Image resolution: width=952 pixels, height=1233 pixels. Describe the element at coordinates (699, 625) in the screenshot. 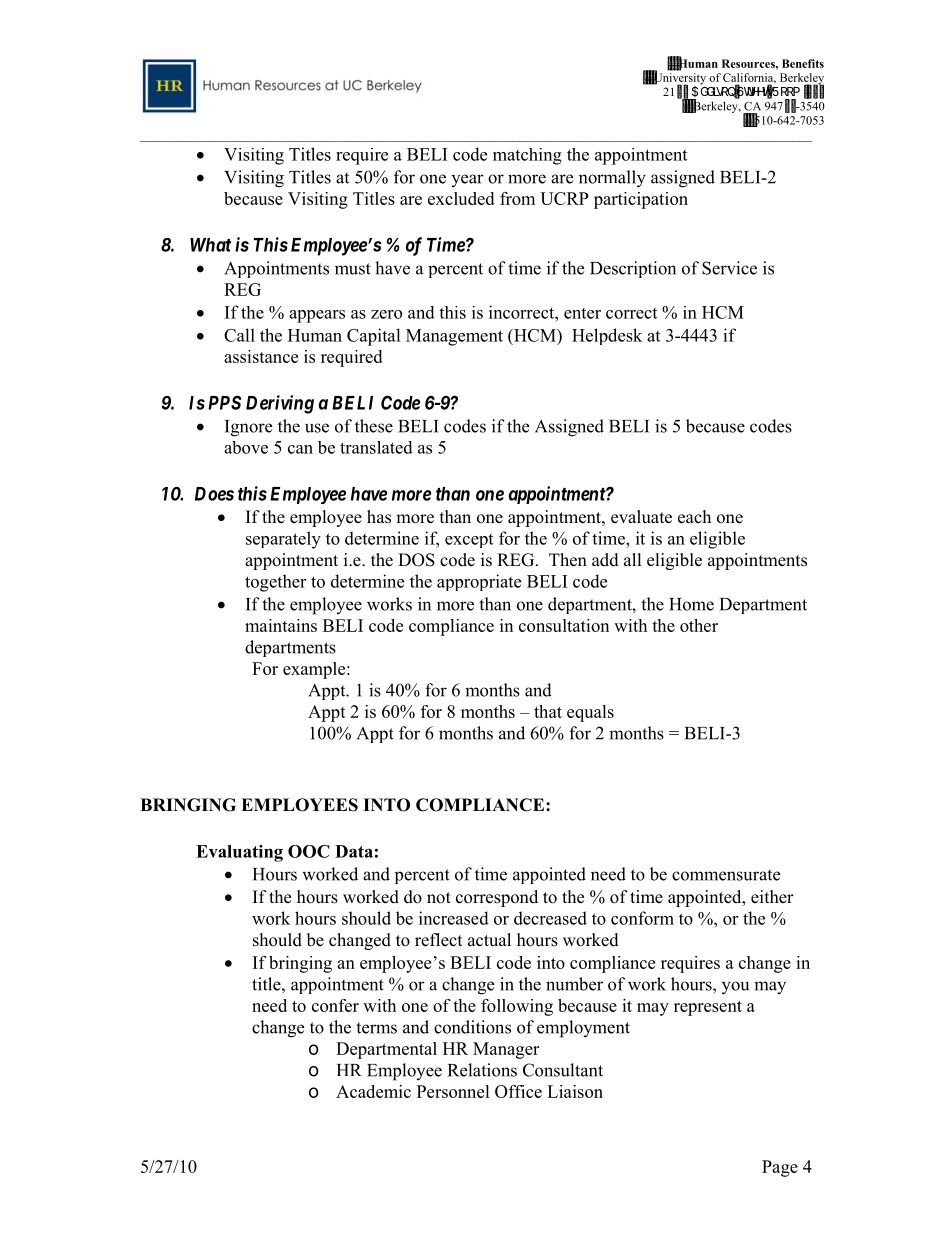

I see `other` at that location.
